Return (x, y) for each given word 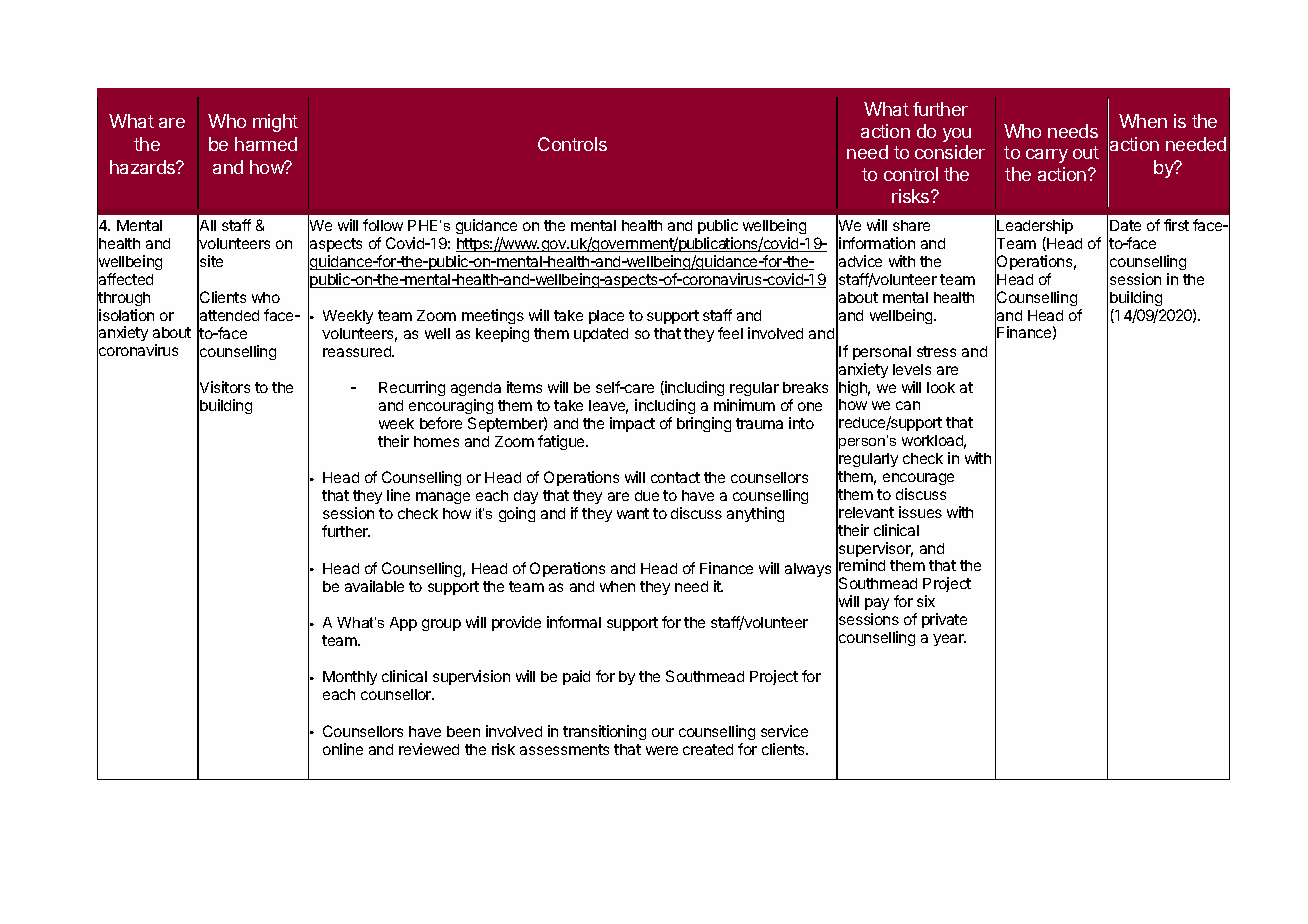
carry (1047, 156)
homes (436, 441)
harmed (266, 144)
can (908, 405)
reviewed (429, 749)
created (708, 749)
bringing (704, 424)
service (784, 731)
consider (950, 152)
